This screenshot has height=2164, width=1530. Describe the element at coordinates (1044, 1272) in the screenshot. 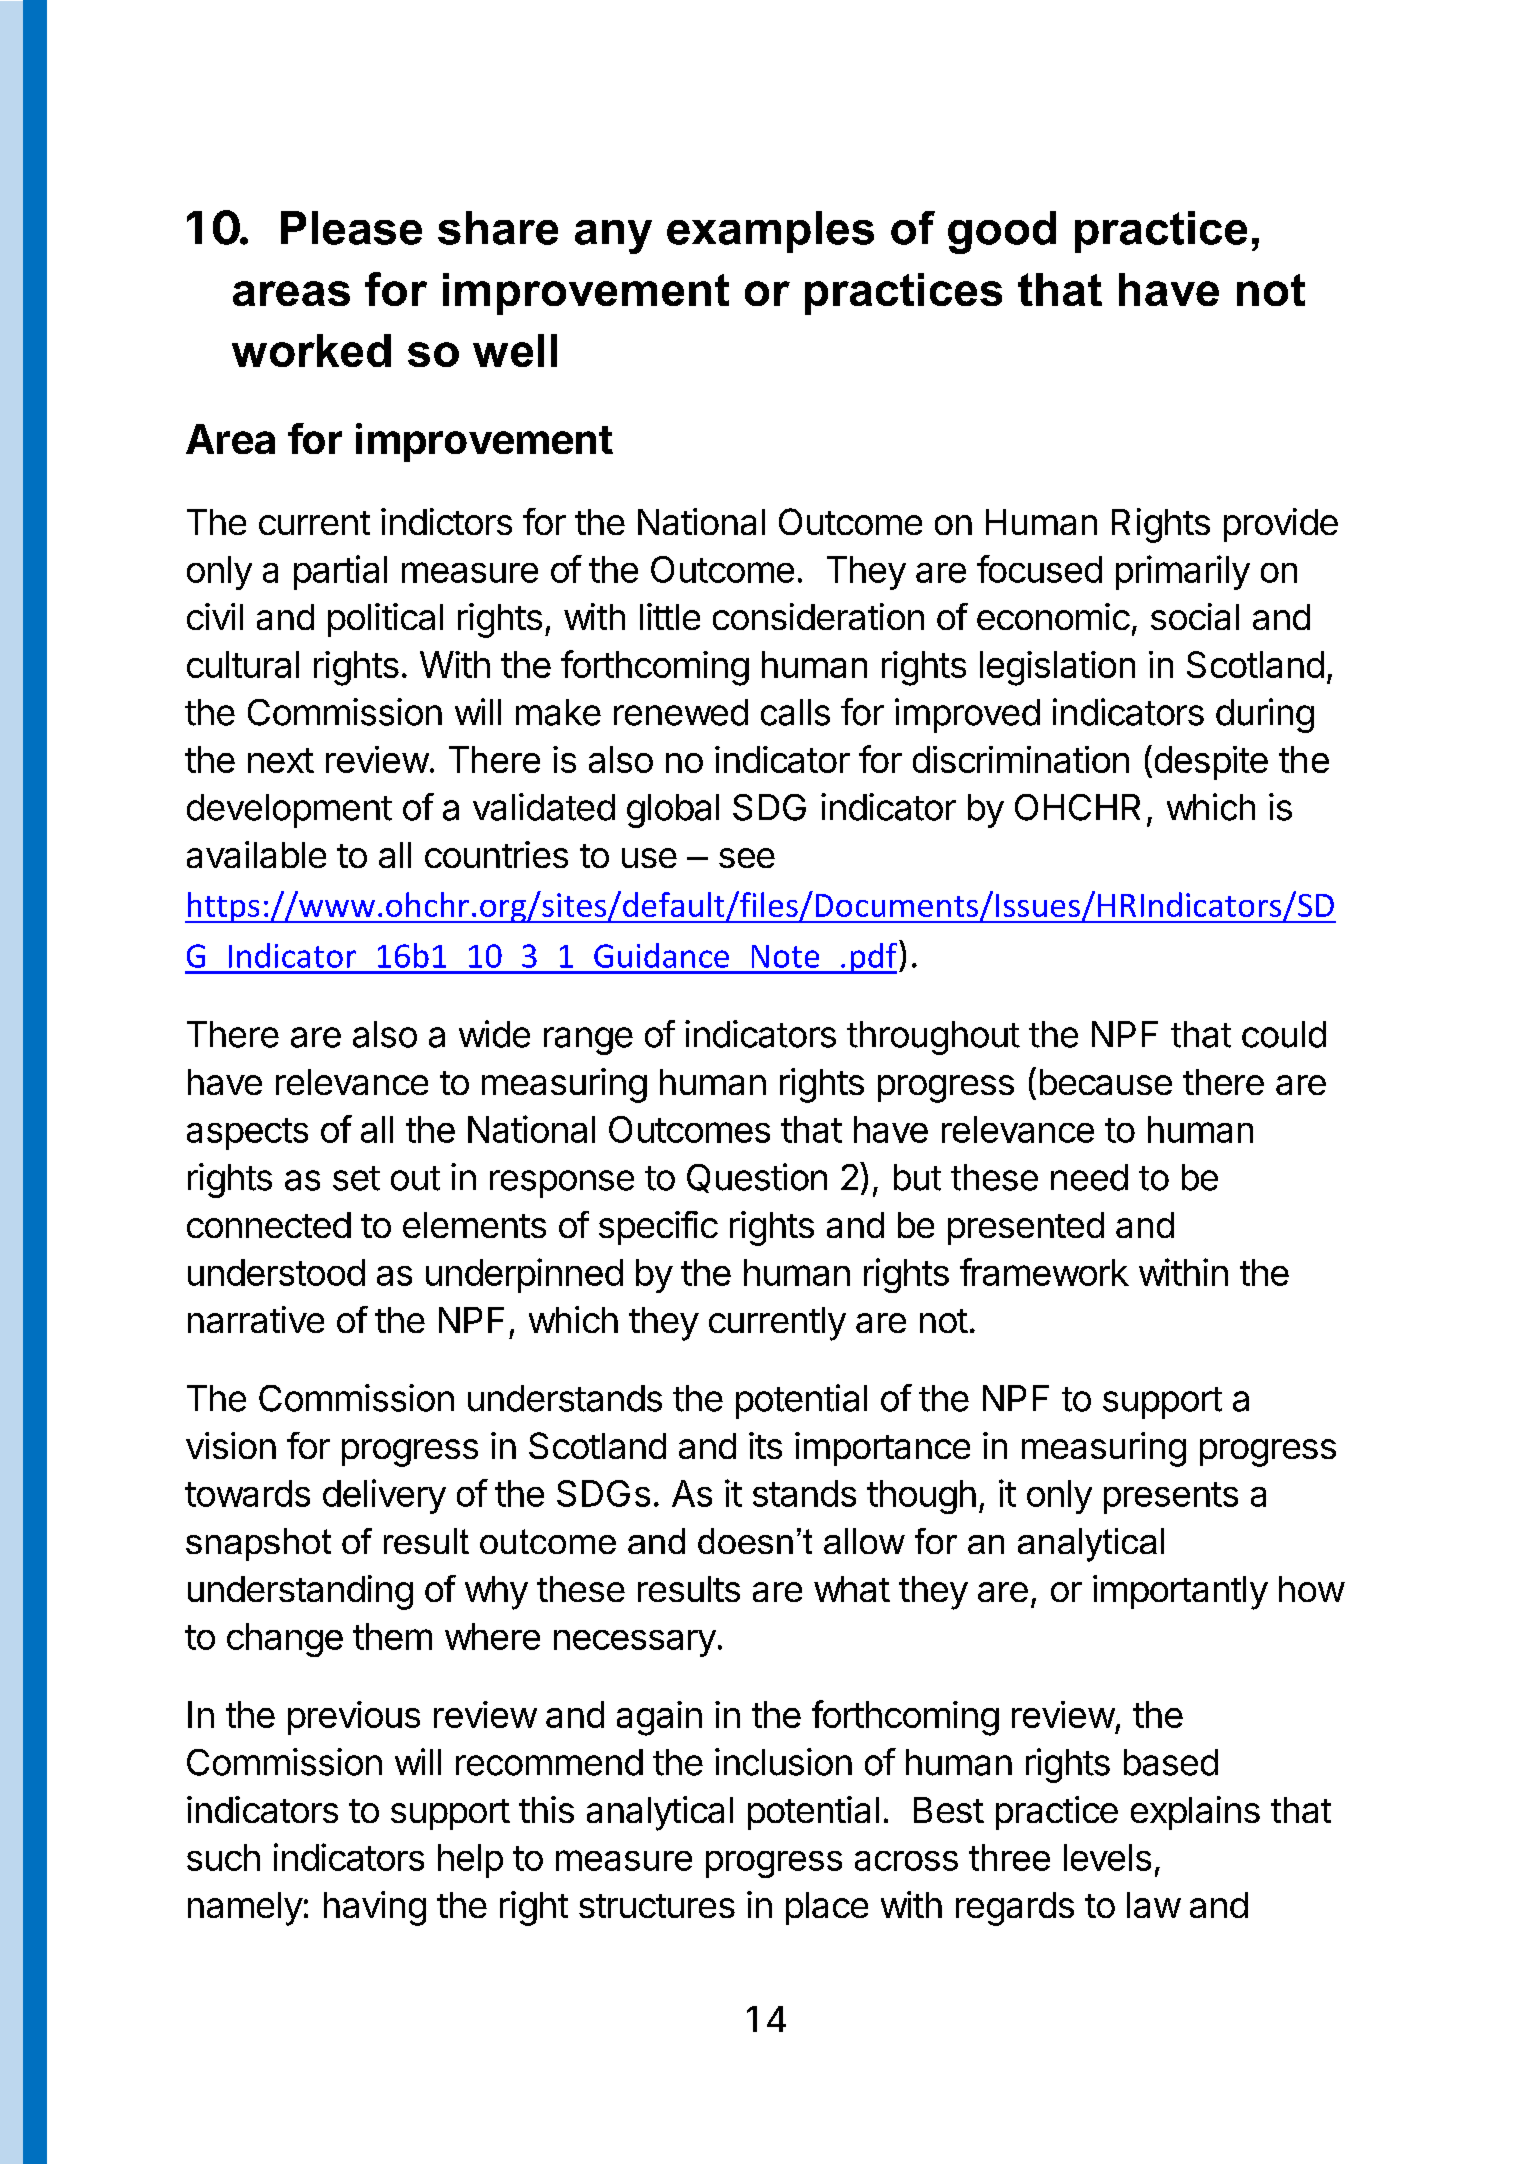

I see `framework` at that location.
